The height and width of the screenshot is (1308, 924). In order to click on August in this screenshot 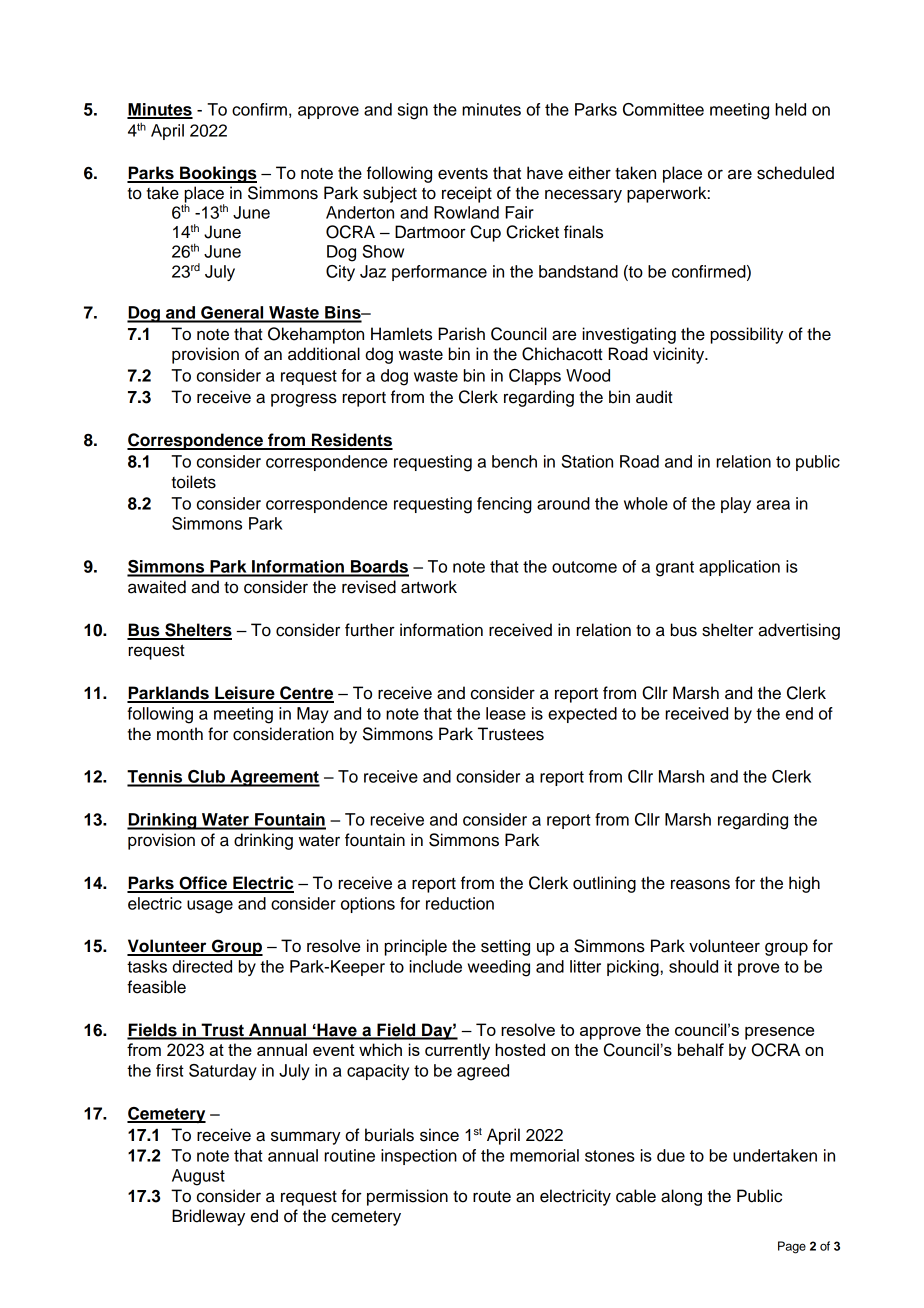, I will do `click(198, 1177)`.
